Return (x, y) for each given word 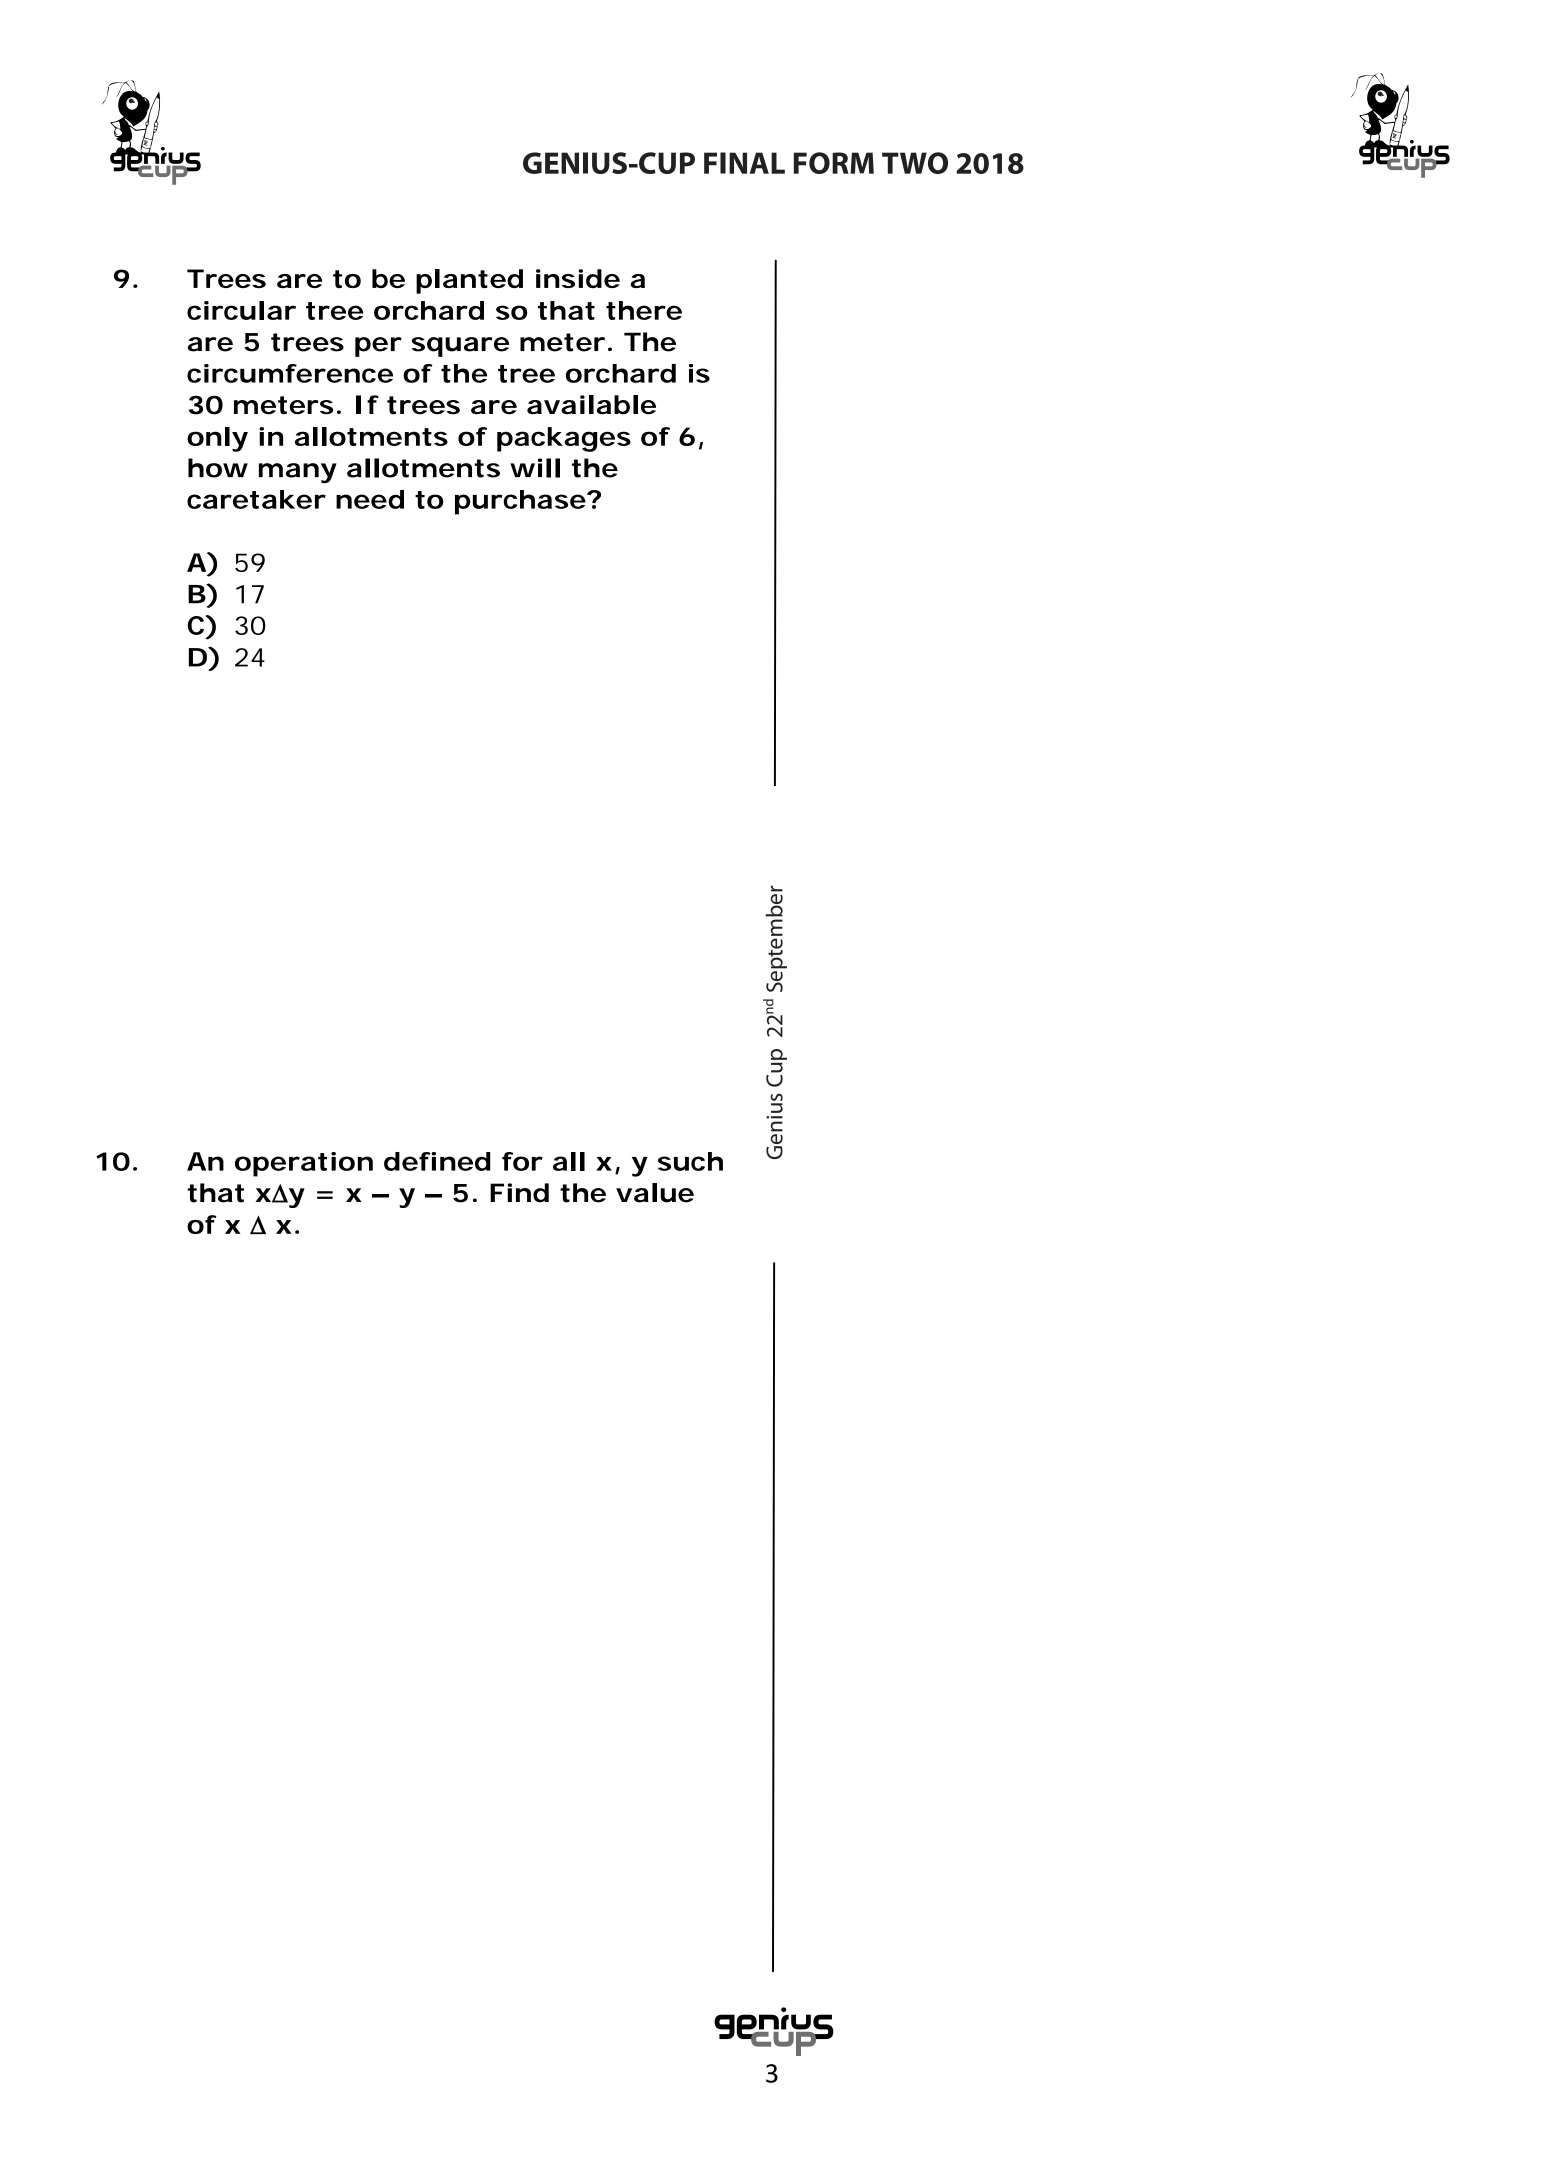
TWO (915, 163)
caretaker (256, 499)
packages (564, 439)
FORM (834, 163)
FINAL (744, 163)
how (218, 468)
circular (241, 310)
